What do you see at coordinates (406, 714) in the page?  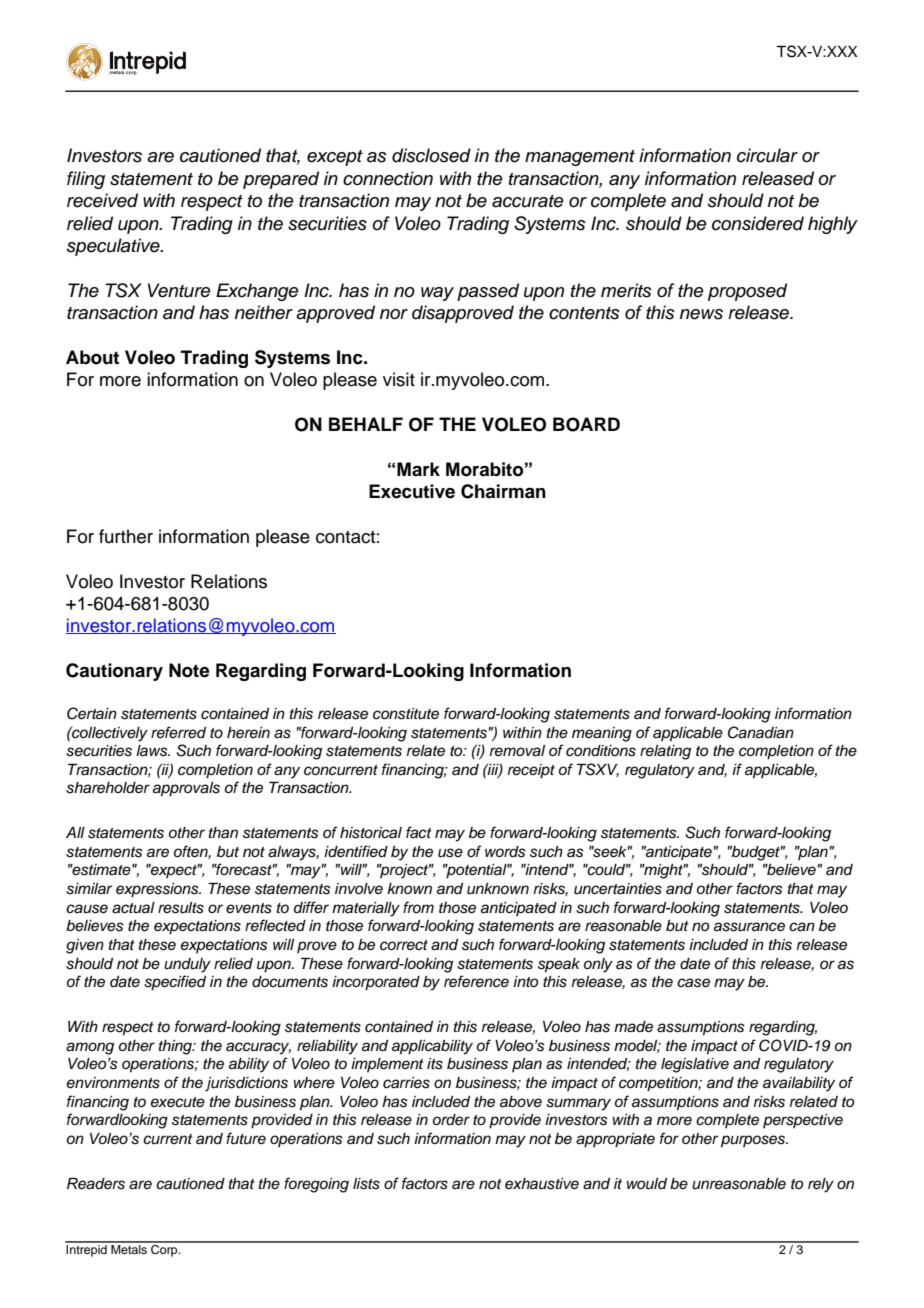 I see `constitute` at bounding box center [406, 714].
